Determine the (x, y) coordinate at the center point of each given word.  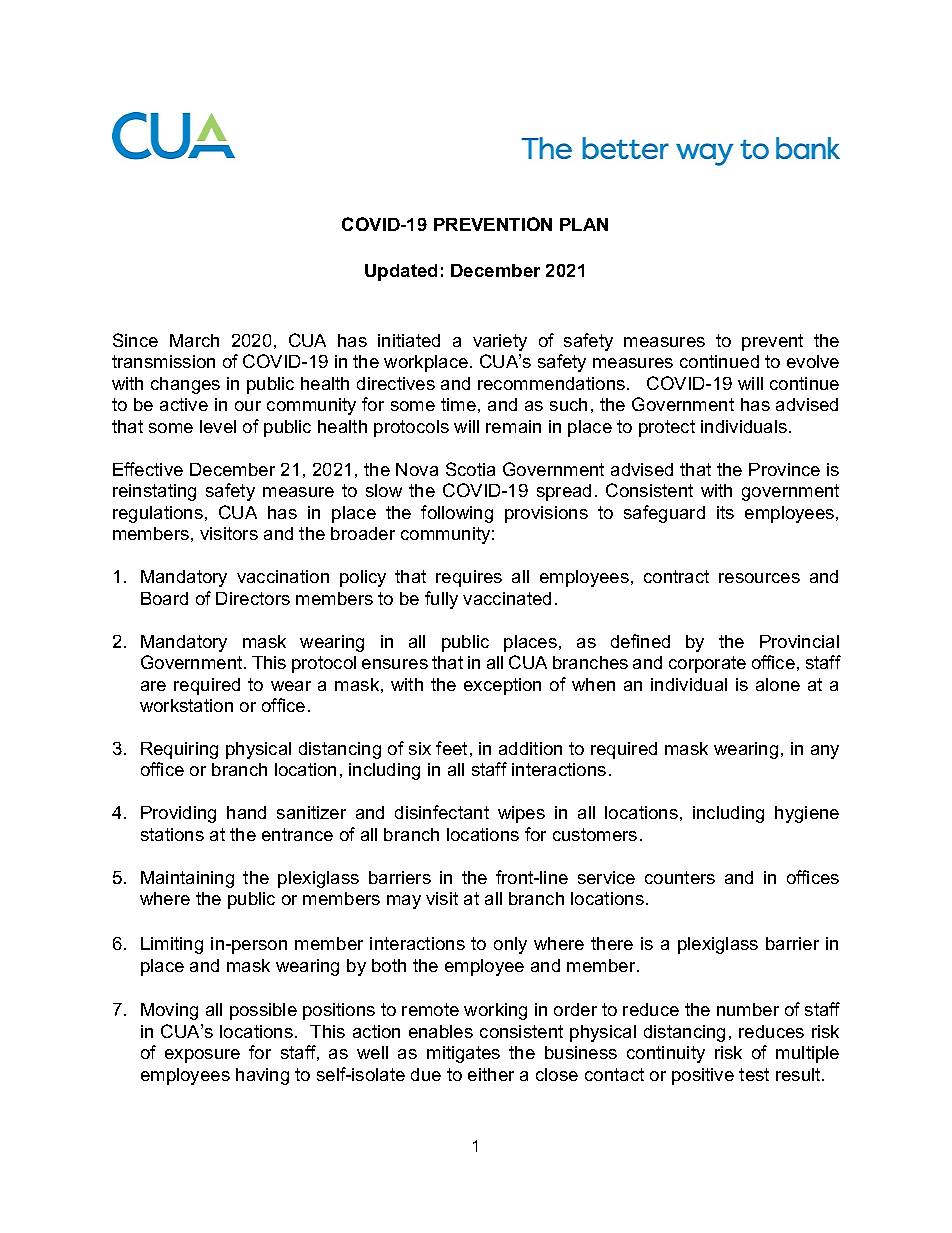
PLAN (584, 224)
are (153, 686)
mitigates (463, 1054)
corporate (707, 664)
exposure (202, 1056)
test (754, 1074)
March (194, 340)
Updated (401, 272)
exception (502, 686)
